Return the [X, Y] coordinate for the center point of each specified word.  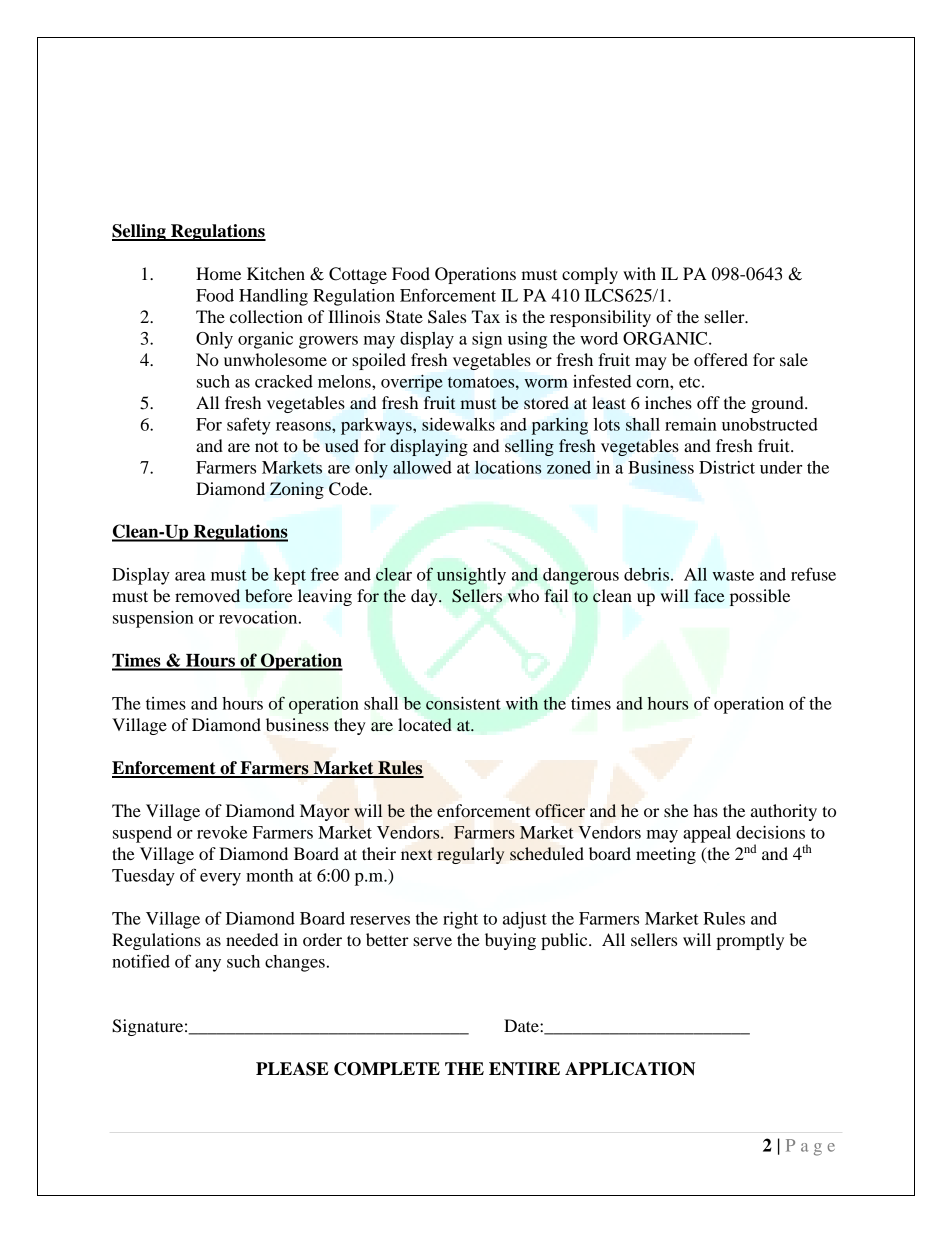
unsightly [471, 576]
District [727, 467]
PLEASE [292, 1069]
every [220, 879]
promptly [750, 941]
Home [218, 273]
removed [207, 595]
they [350, 726]
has [705, 810]
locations [508, 467]
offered [721, 359]
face [709, 595]
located [425, 724]
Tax [486, 316]
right [460, 920]
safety [249, 426]
